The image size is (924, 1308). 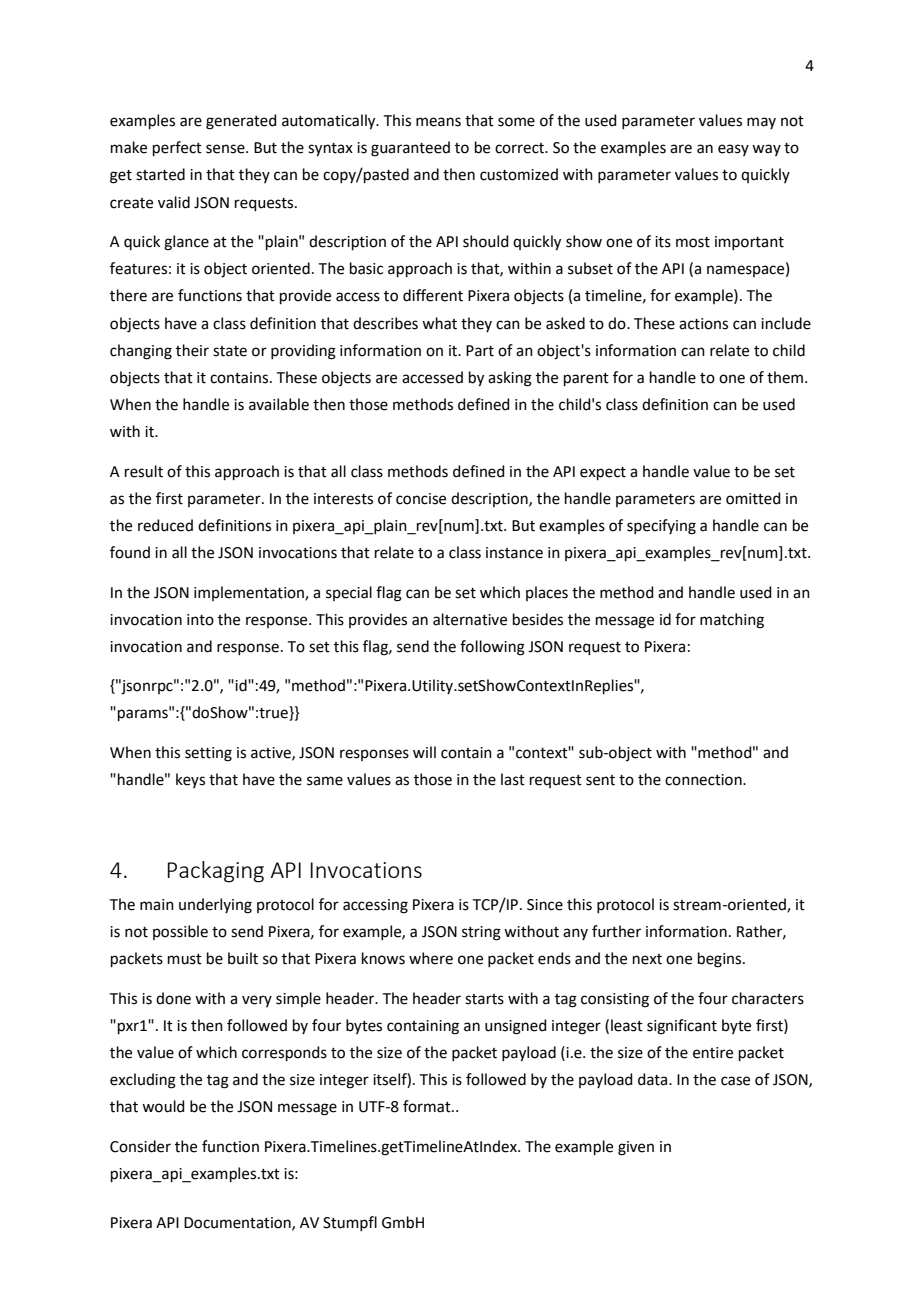 What do you see at coordinates (177, 148) in the screenshot?
I see `perfect` at bounding box center [177, 148].
